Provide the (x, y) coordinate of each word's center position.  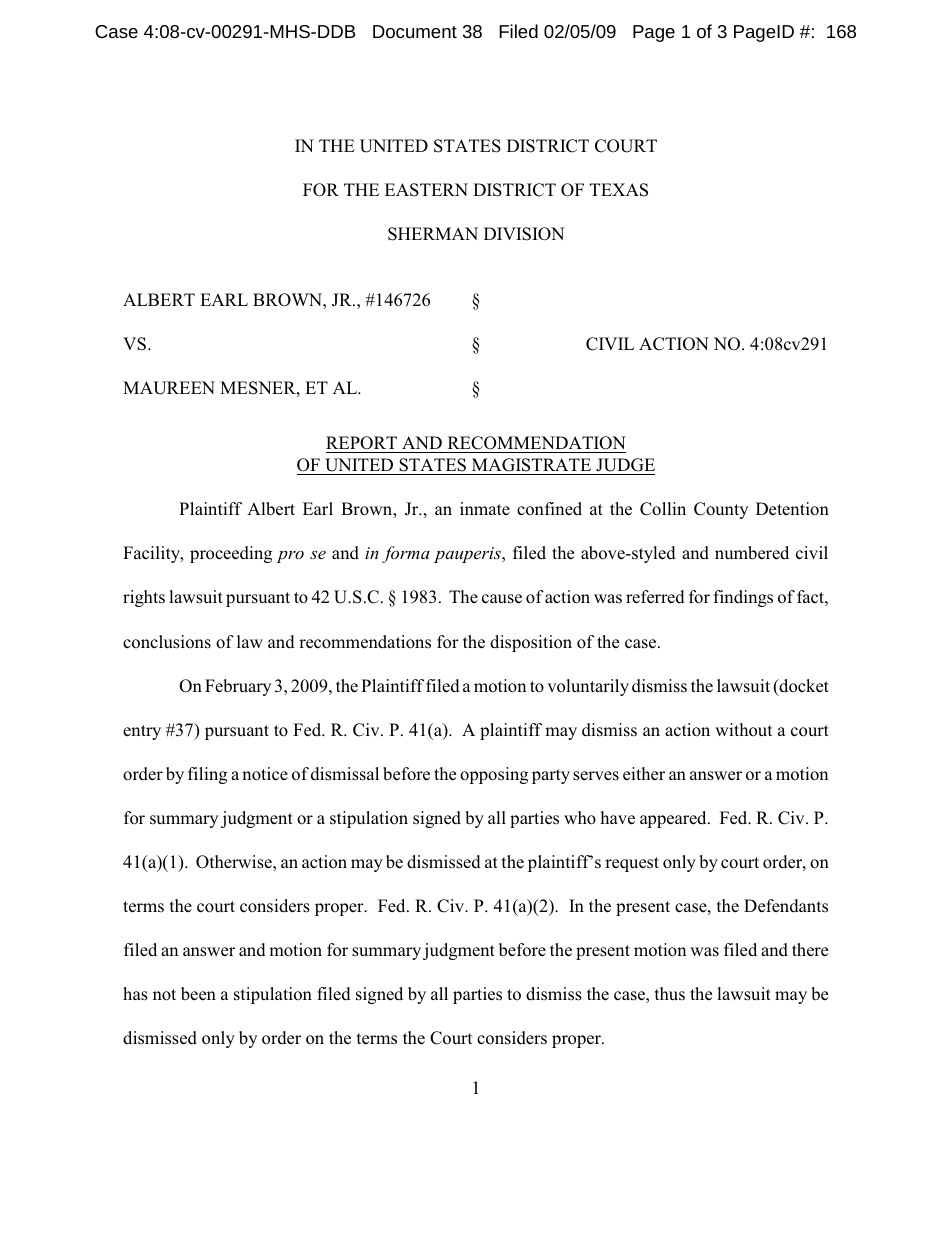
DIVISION (524, 234)
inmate (485, 508)
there (810, 950)
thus (670, 993)
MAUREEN (169, 388)
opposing (494, 775)
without (743, 730)
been (198, 994)
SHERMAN (433, 234)
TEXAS (619, 190)
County (721, 510)
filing (207, 775)
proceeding (231, 554)
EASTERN (426, 190)
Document (415, 31)
